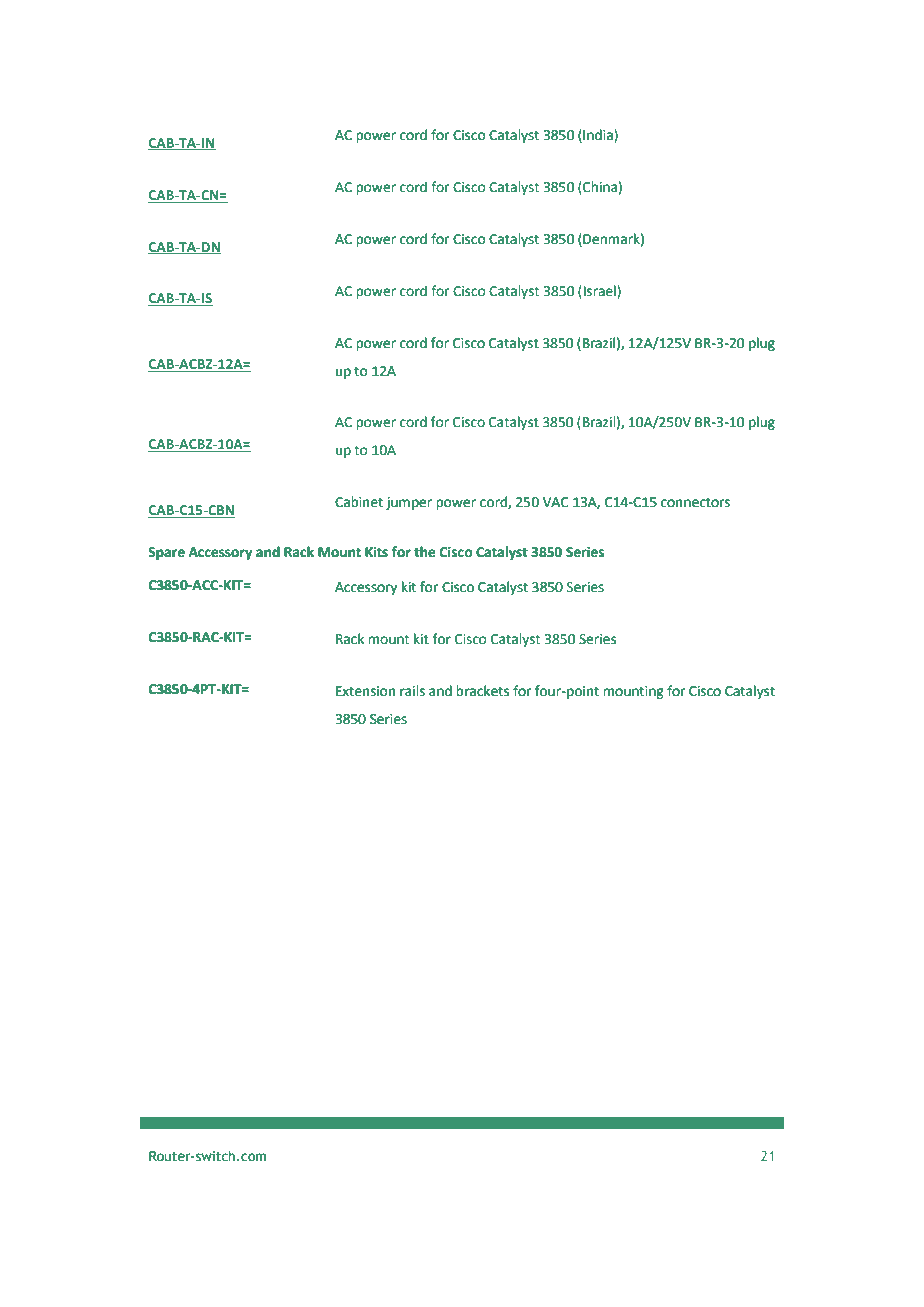 Image resolution: width=924 pixels, height=1307 pixels. I want to click on the, so click(425, 552).
